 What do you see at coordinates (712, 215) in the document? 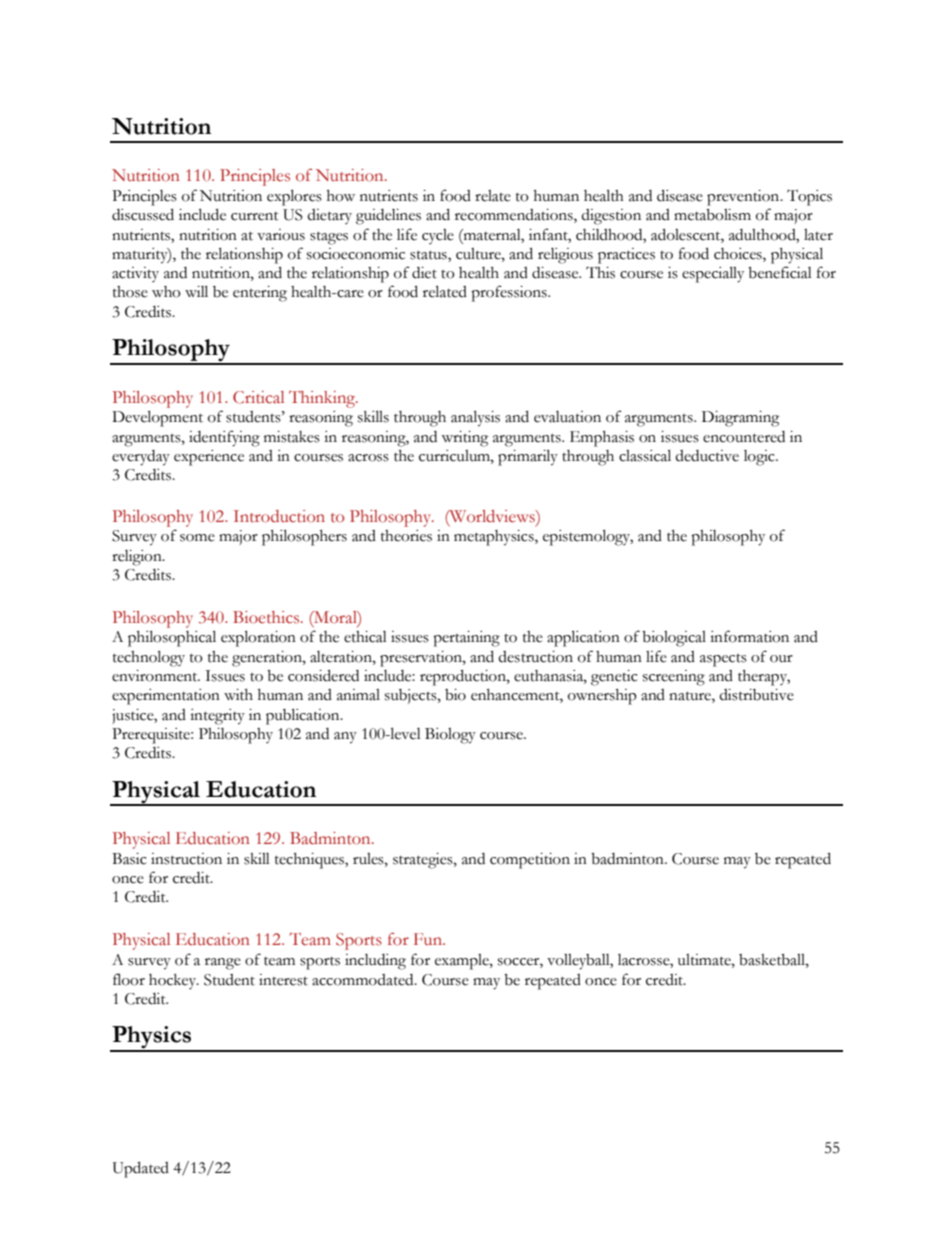
I see `metabolism` at bounding box center [712, 215].
